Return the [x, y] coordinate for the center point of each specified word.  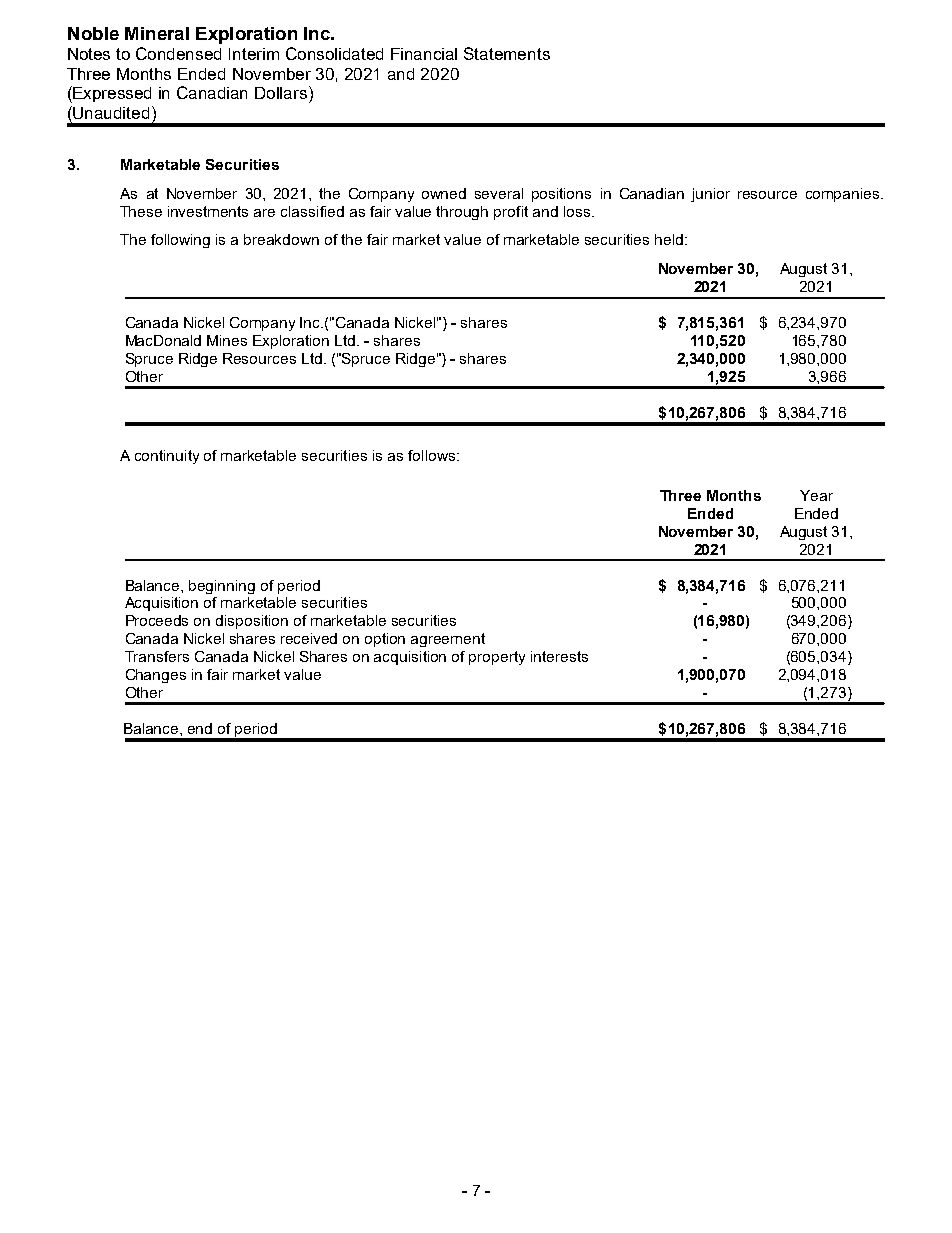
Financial [424, 54]
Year [816, 495]
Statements [507, 53]
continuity [167, 457]
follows [431, 455]
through [462, 213]
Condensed [178, 53]
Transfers [157, 656]
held [669, 239]
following [180, 241]
